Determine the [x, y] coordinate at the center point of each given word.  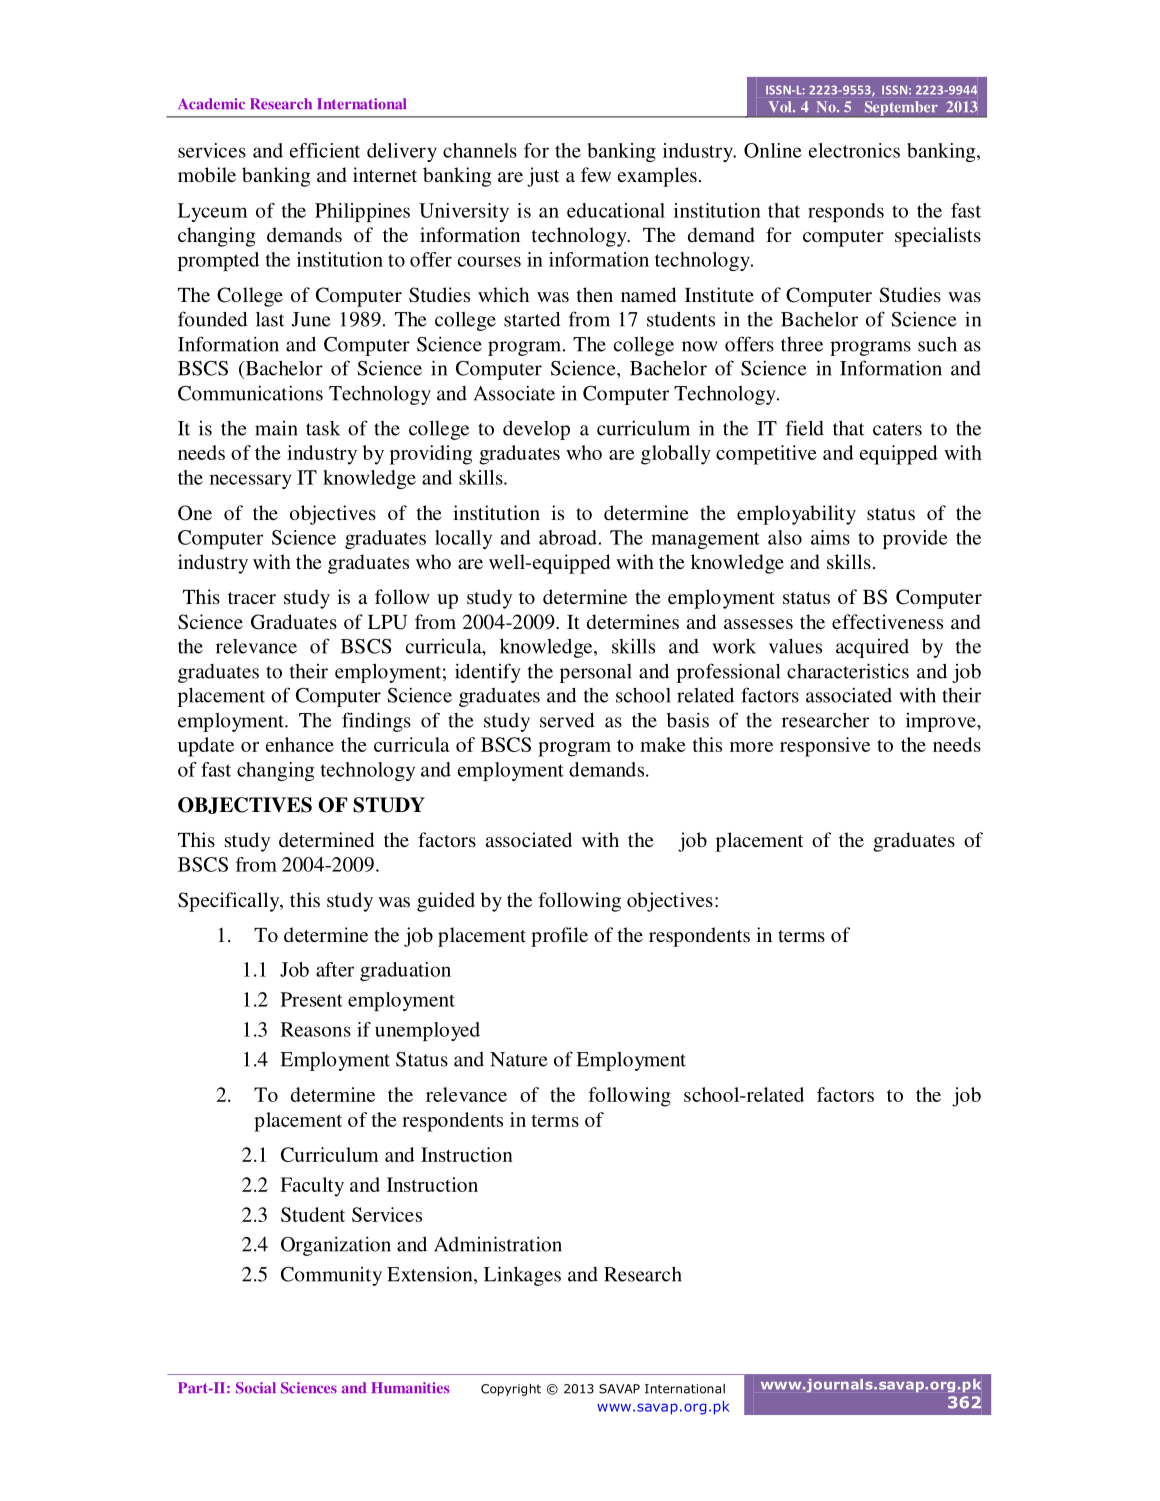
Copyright [511, 1390]
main [276, 428]
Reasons [316, 1029]
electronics [854, 150]
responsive [825, 747]
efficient [325, 150]
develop [536, 430]
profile [559, 937]
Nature [519, 1059]
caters [897, 429]
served [567, 720]
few [596, 174]
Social [256, 1388]
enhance [300, 744]
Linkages [522, 1276]
